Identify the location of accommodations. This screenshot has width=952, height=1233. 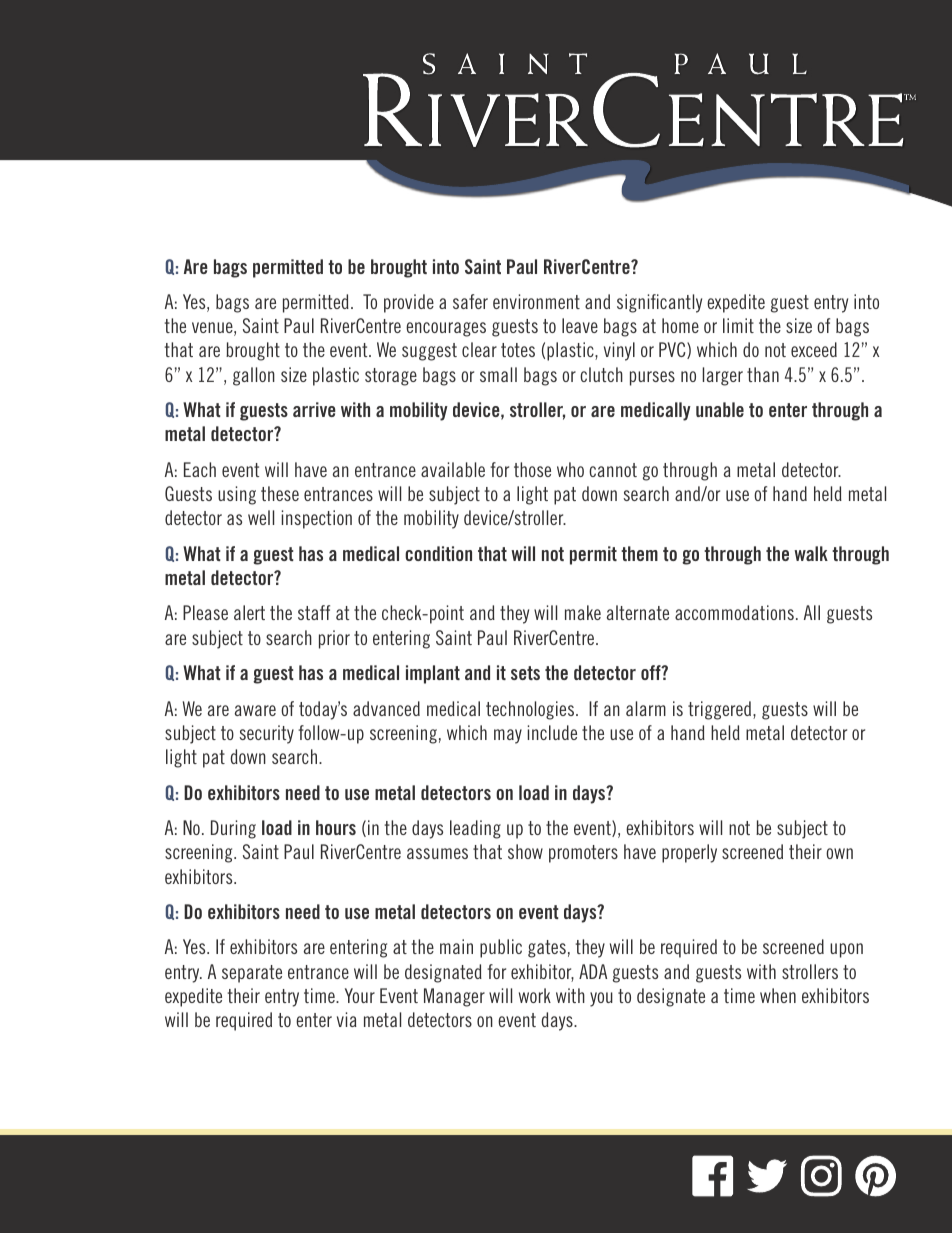
(734, 612).
